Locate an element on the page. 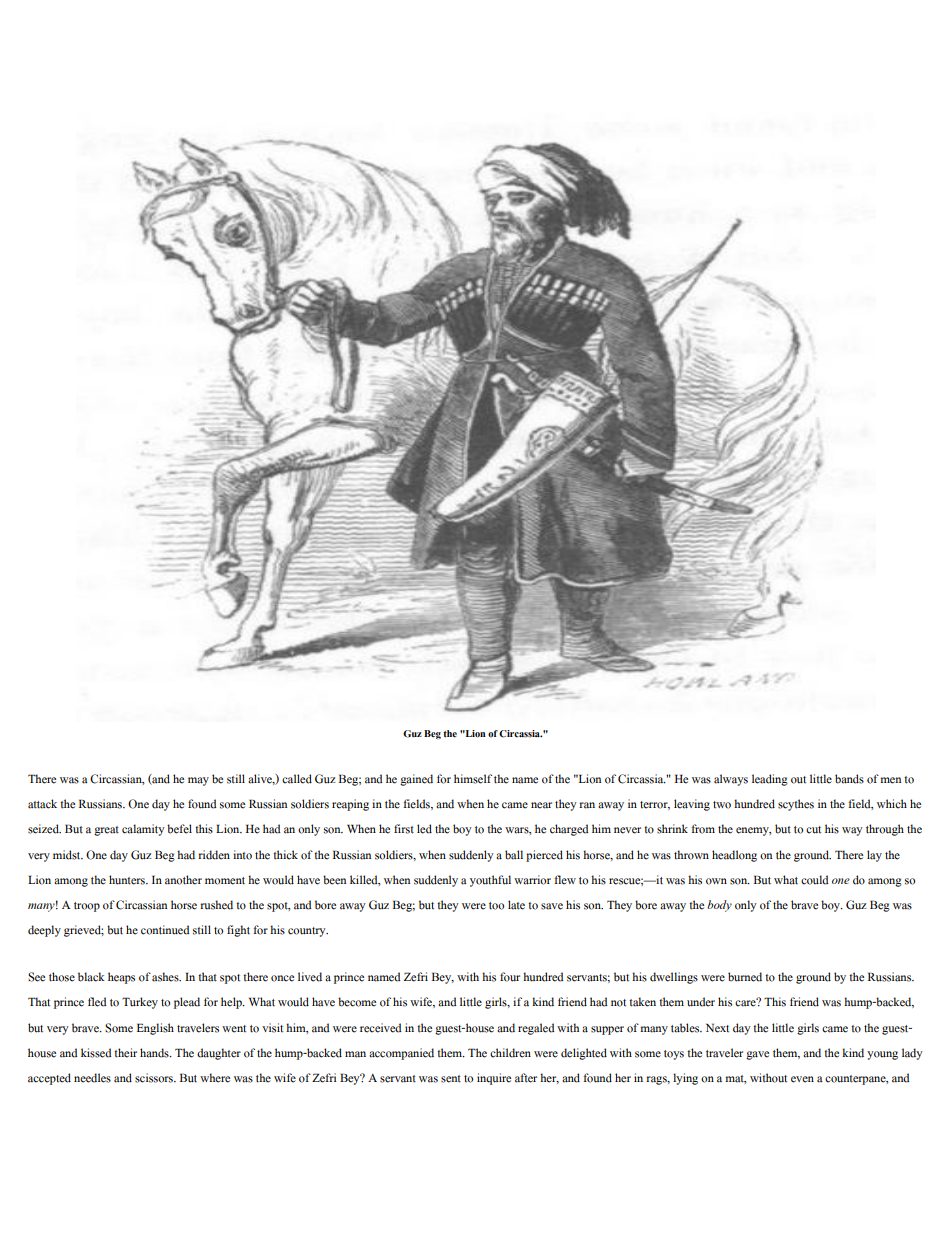  too is located at coordinates (496, 906).
